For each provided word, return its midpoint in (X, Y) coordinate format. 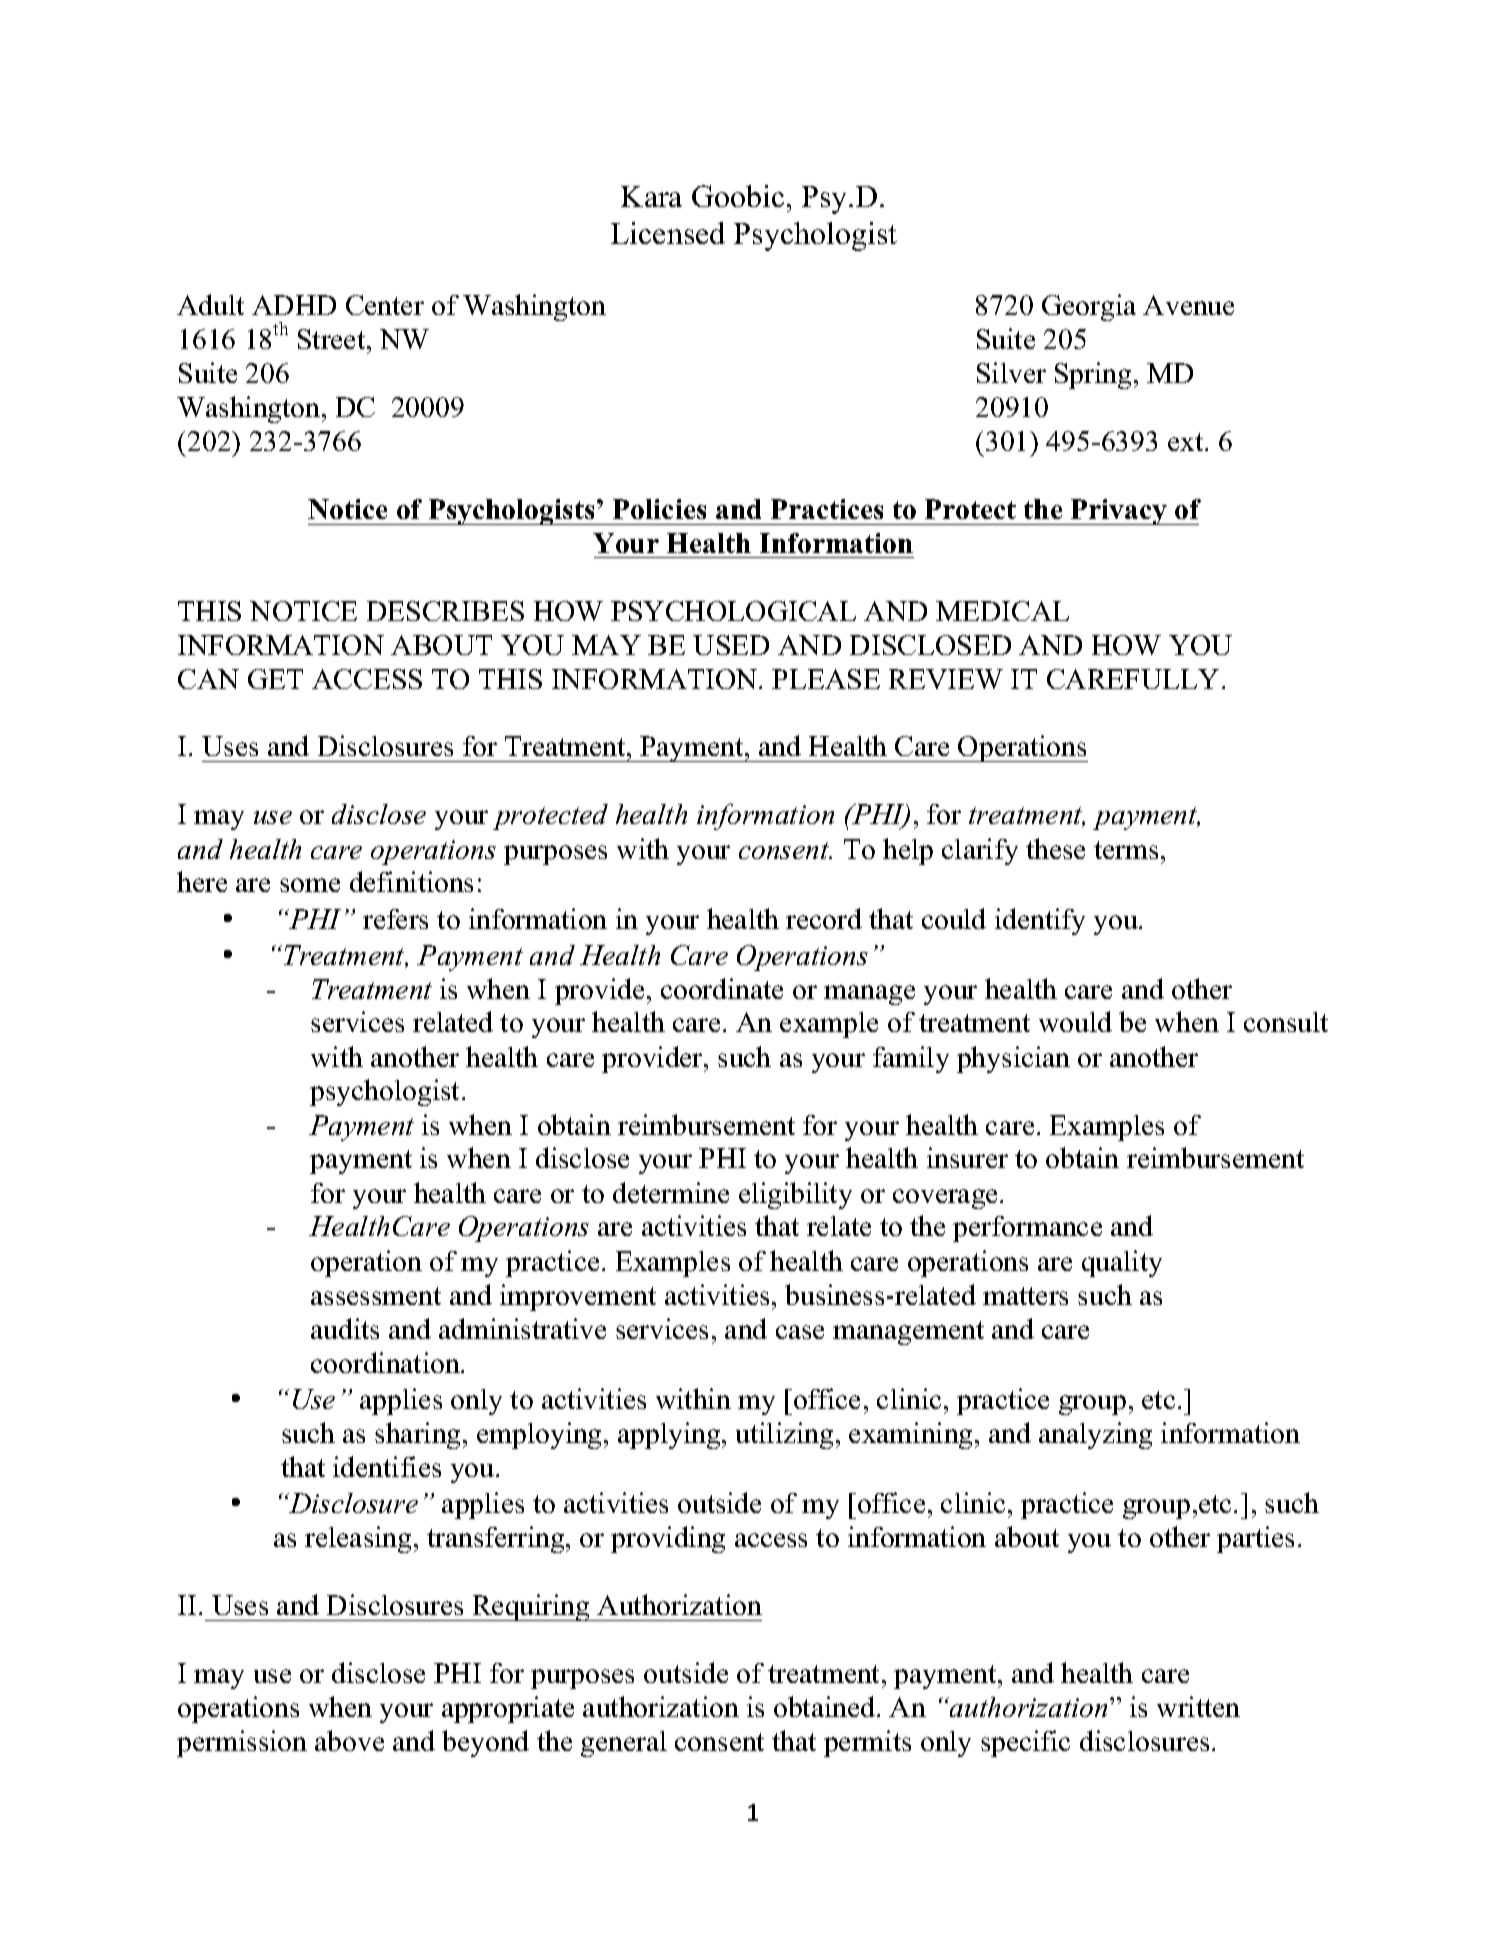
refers (395, 919)
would (1075, 1021)
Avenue (1188, 305)
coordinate (722, 988)
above (349, 1740)
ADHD (294, 305)
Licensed (668, 233)
